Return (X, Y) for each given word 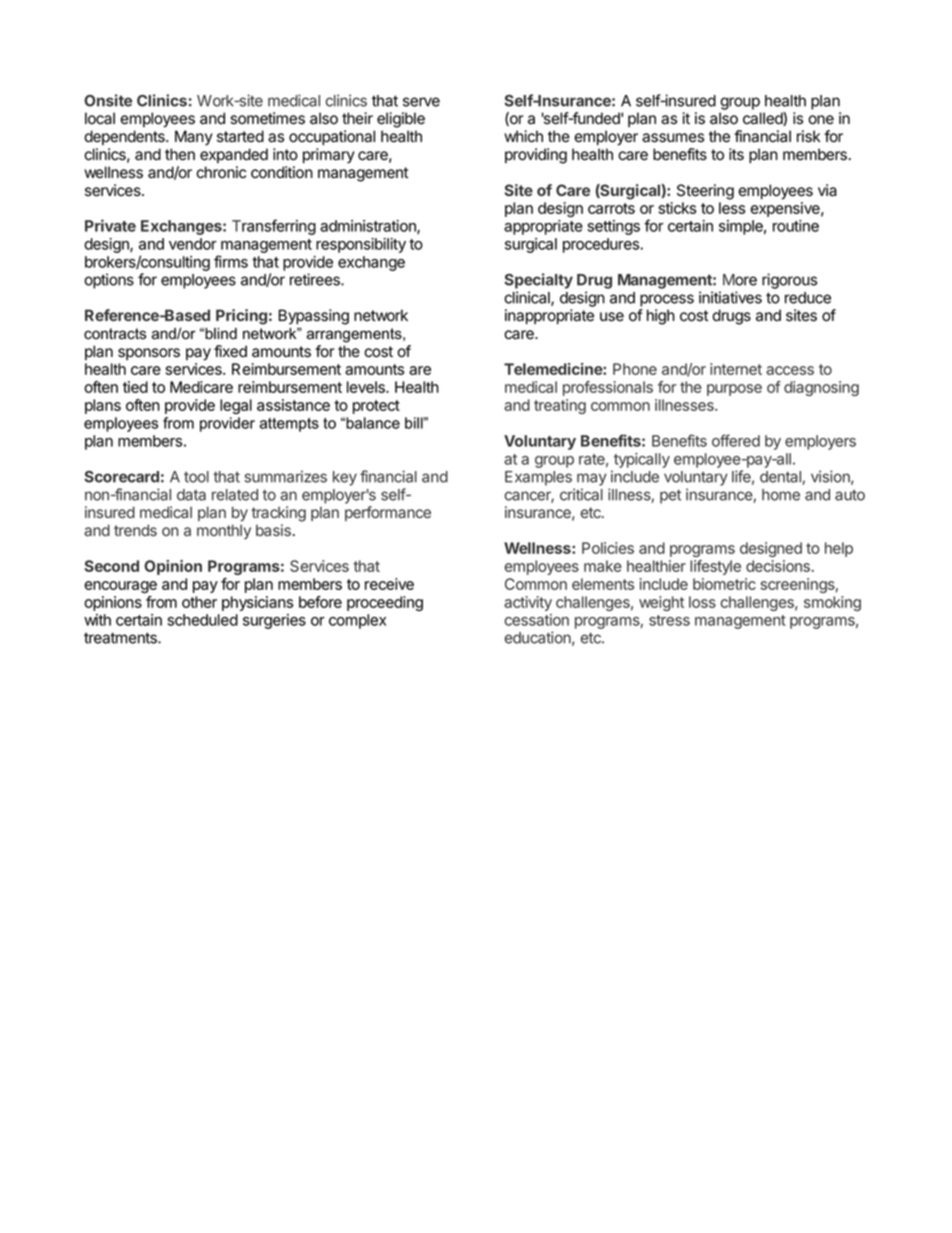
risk (808, 136)
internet (736, 369)
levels (367, 387)
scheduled (202, 620)
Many (194, 138)
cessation (537, 620)
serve (421, 102)
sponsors (149, 354)
